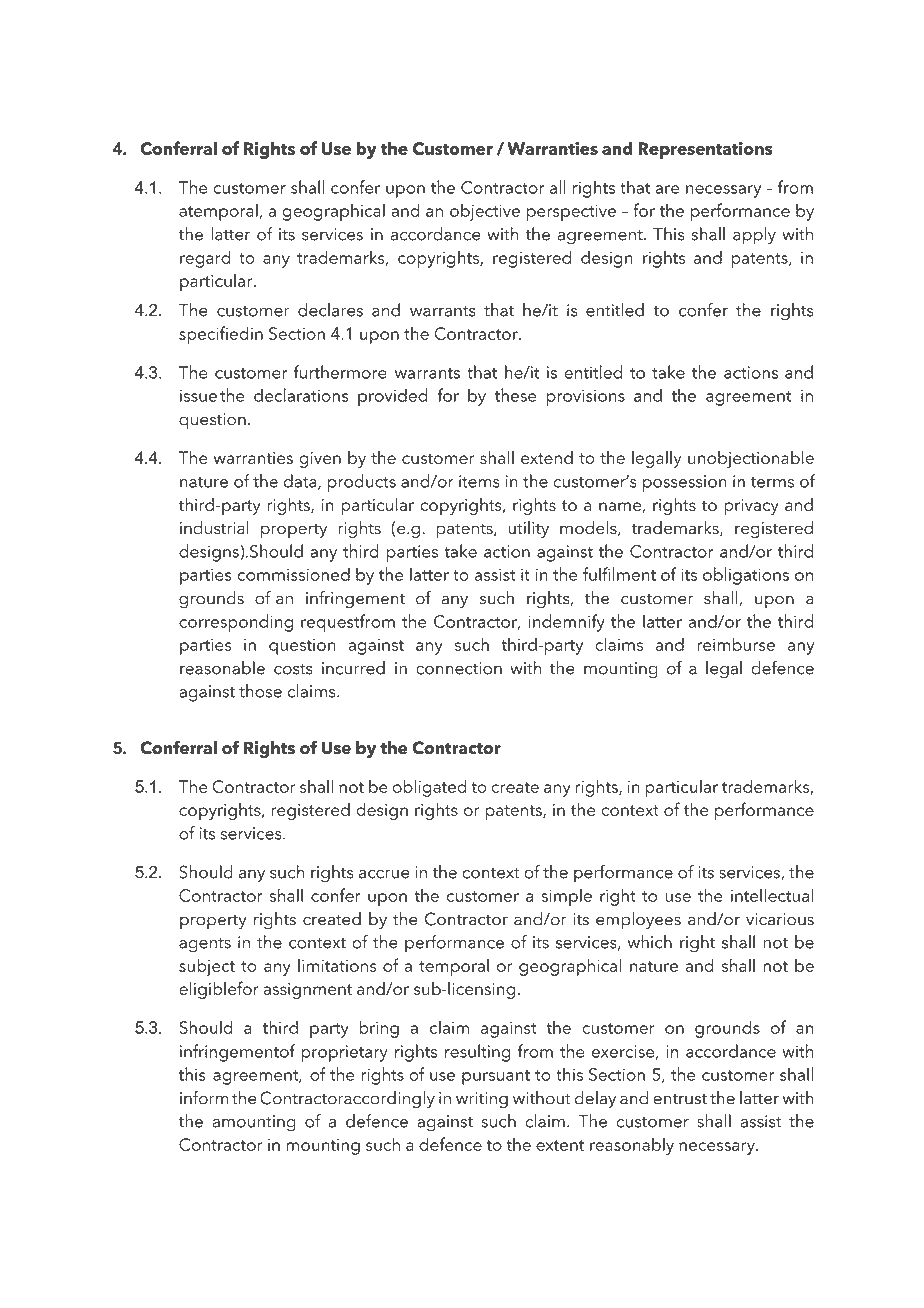  I want to click on those, so click(260, 691).
